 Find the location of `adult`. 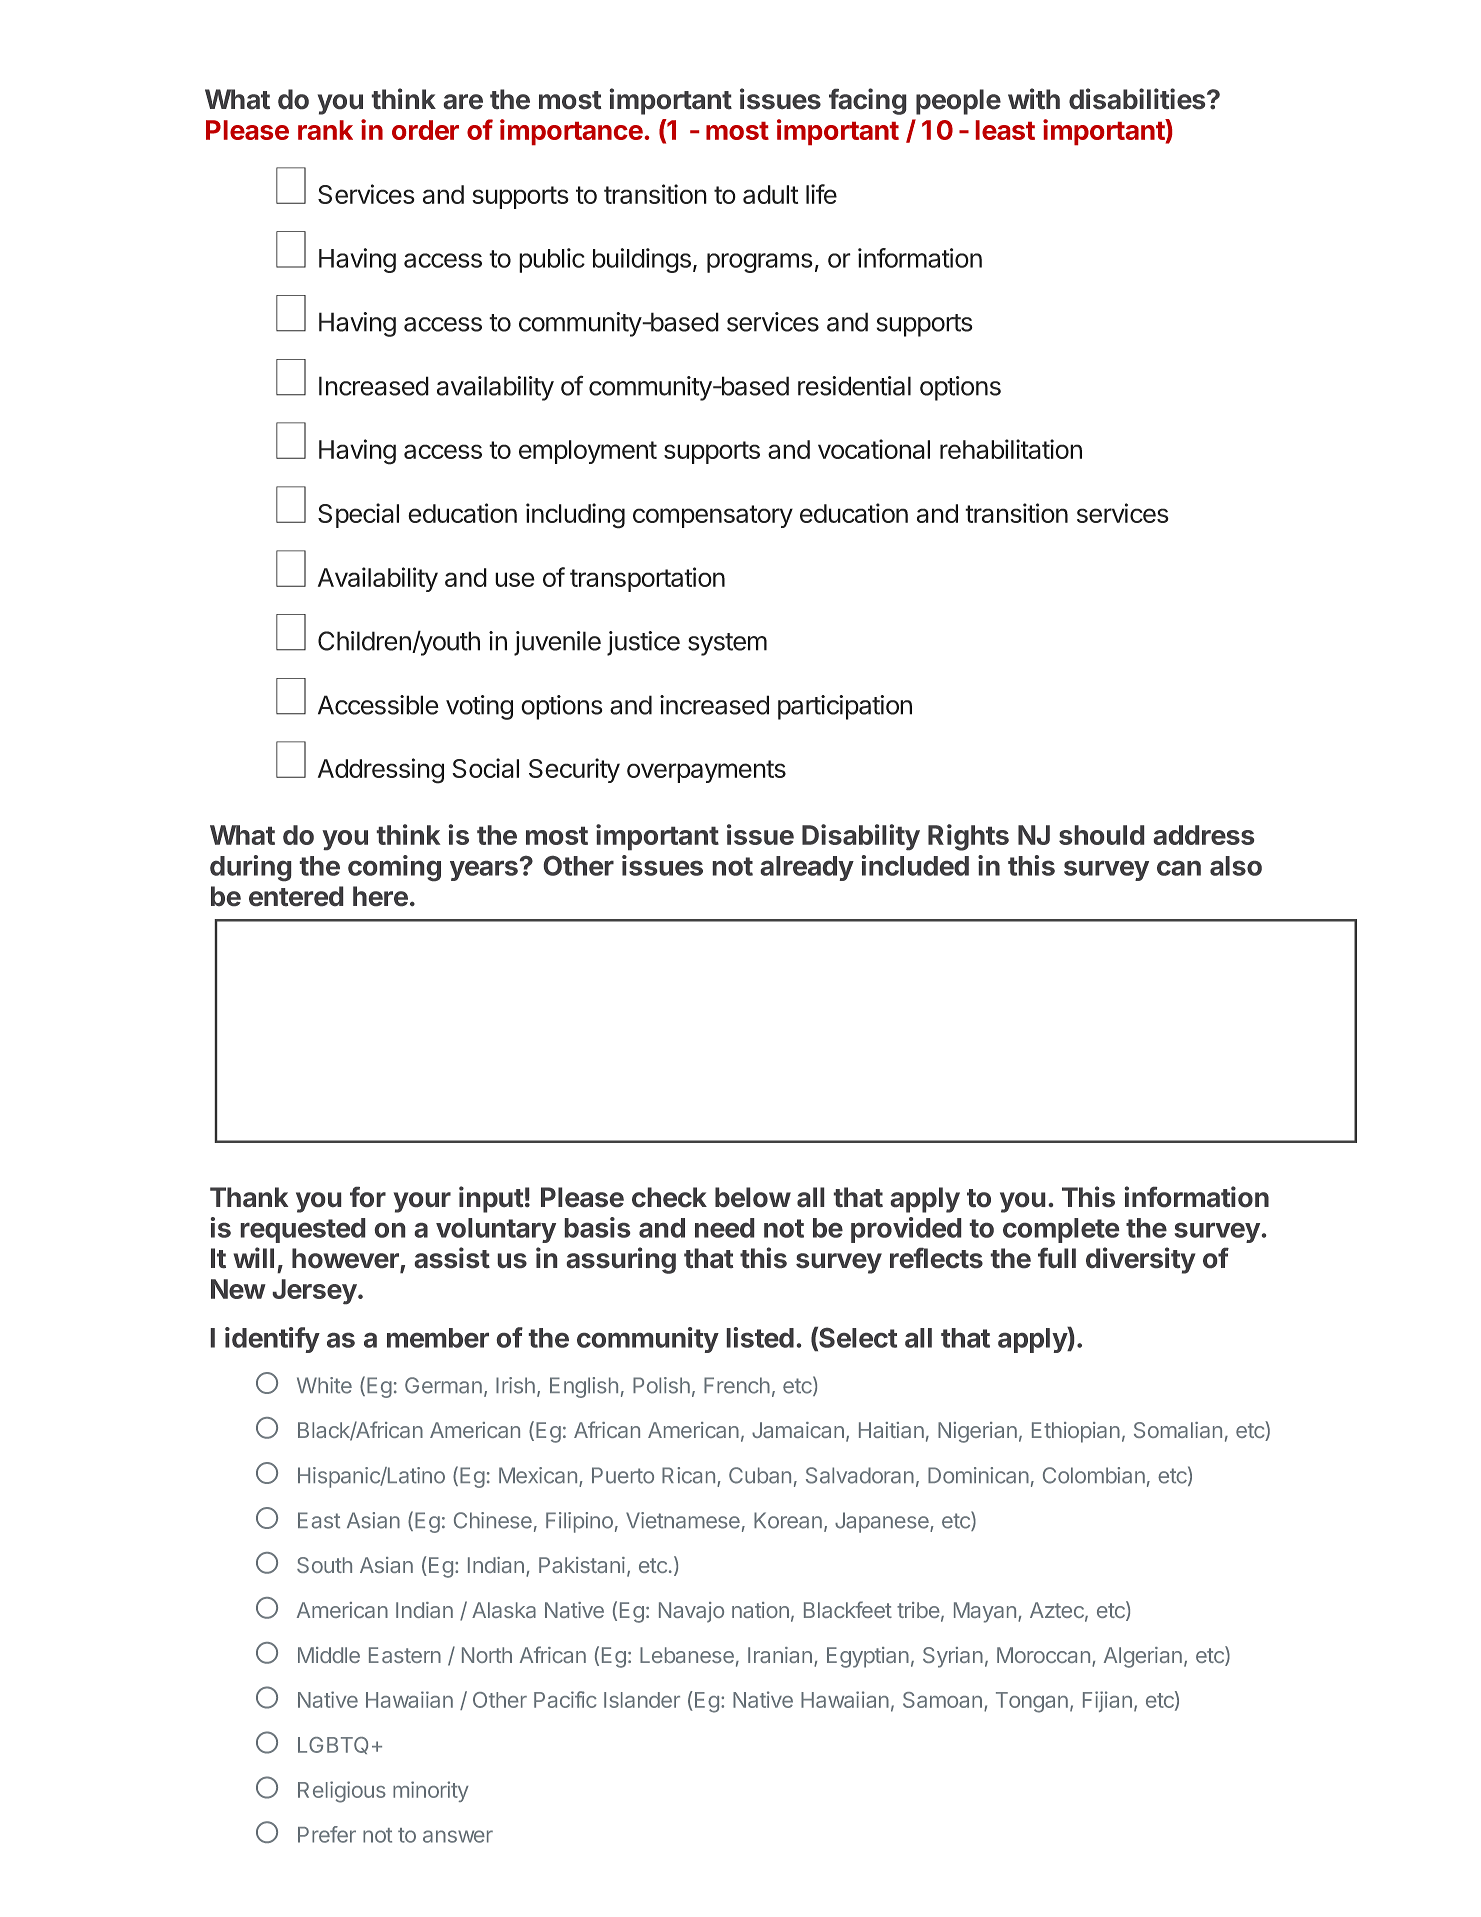

adult is located at coordinates (770, 194).
